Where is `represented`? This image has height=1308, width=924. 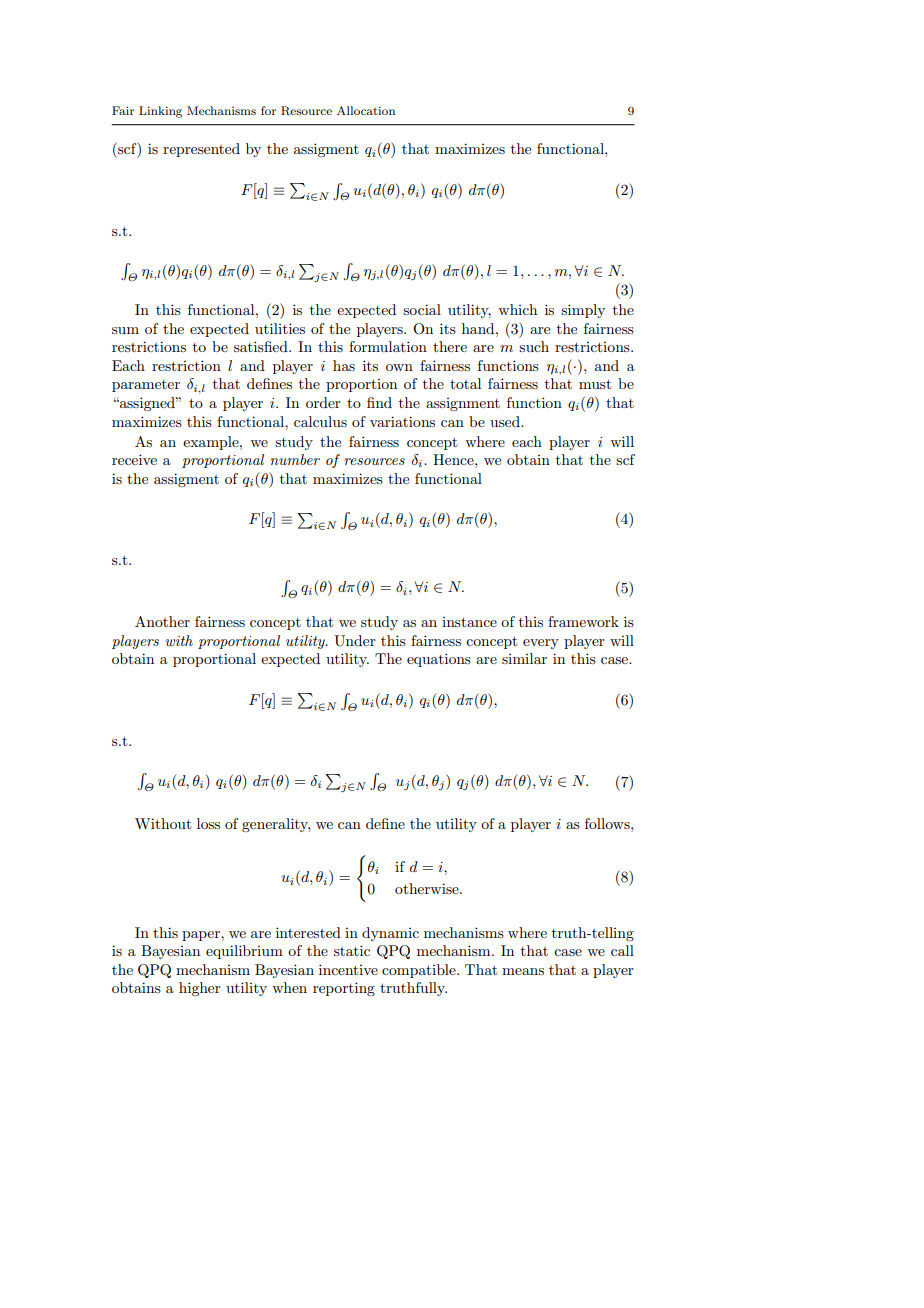
represented is located at coordinates (201, 150).
